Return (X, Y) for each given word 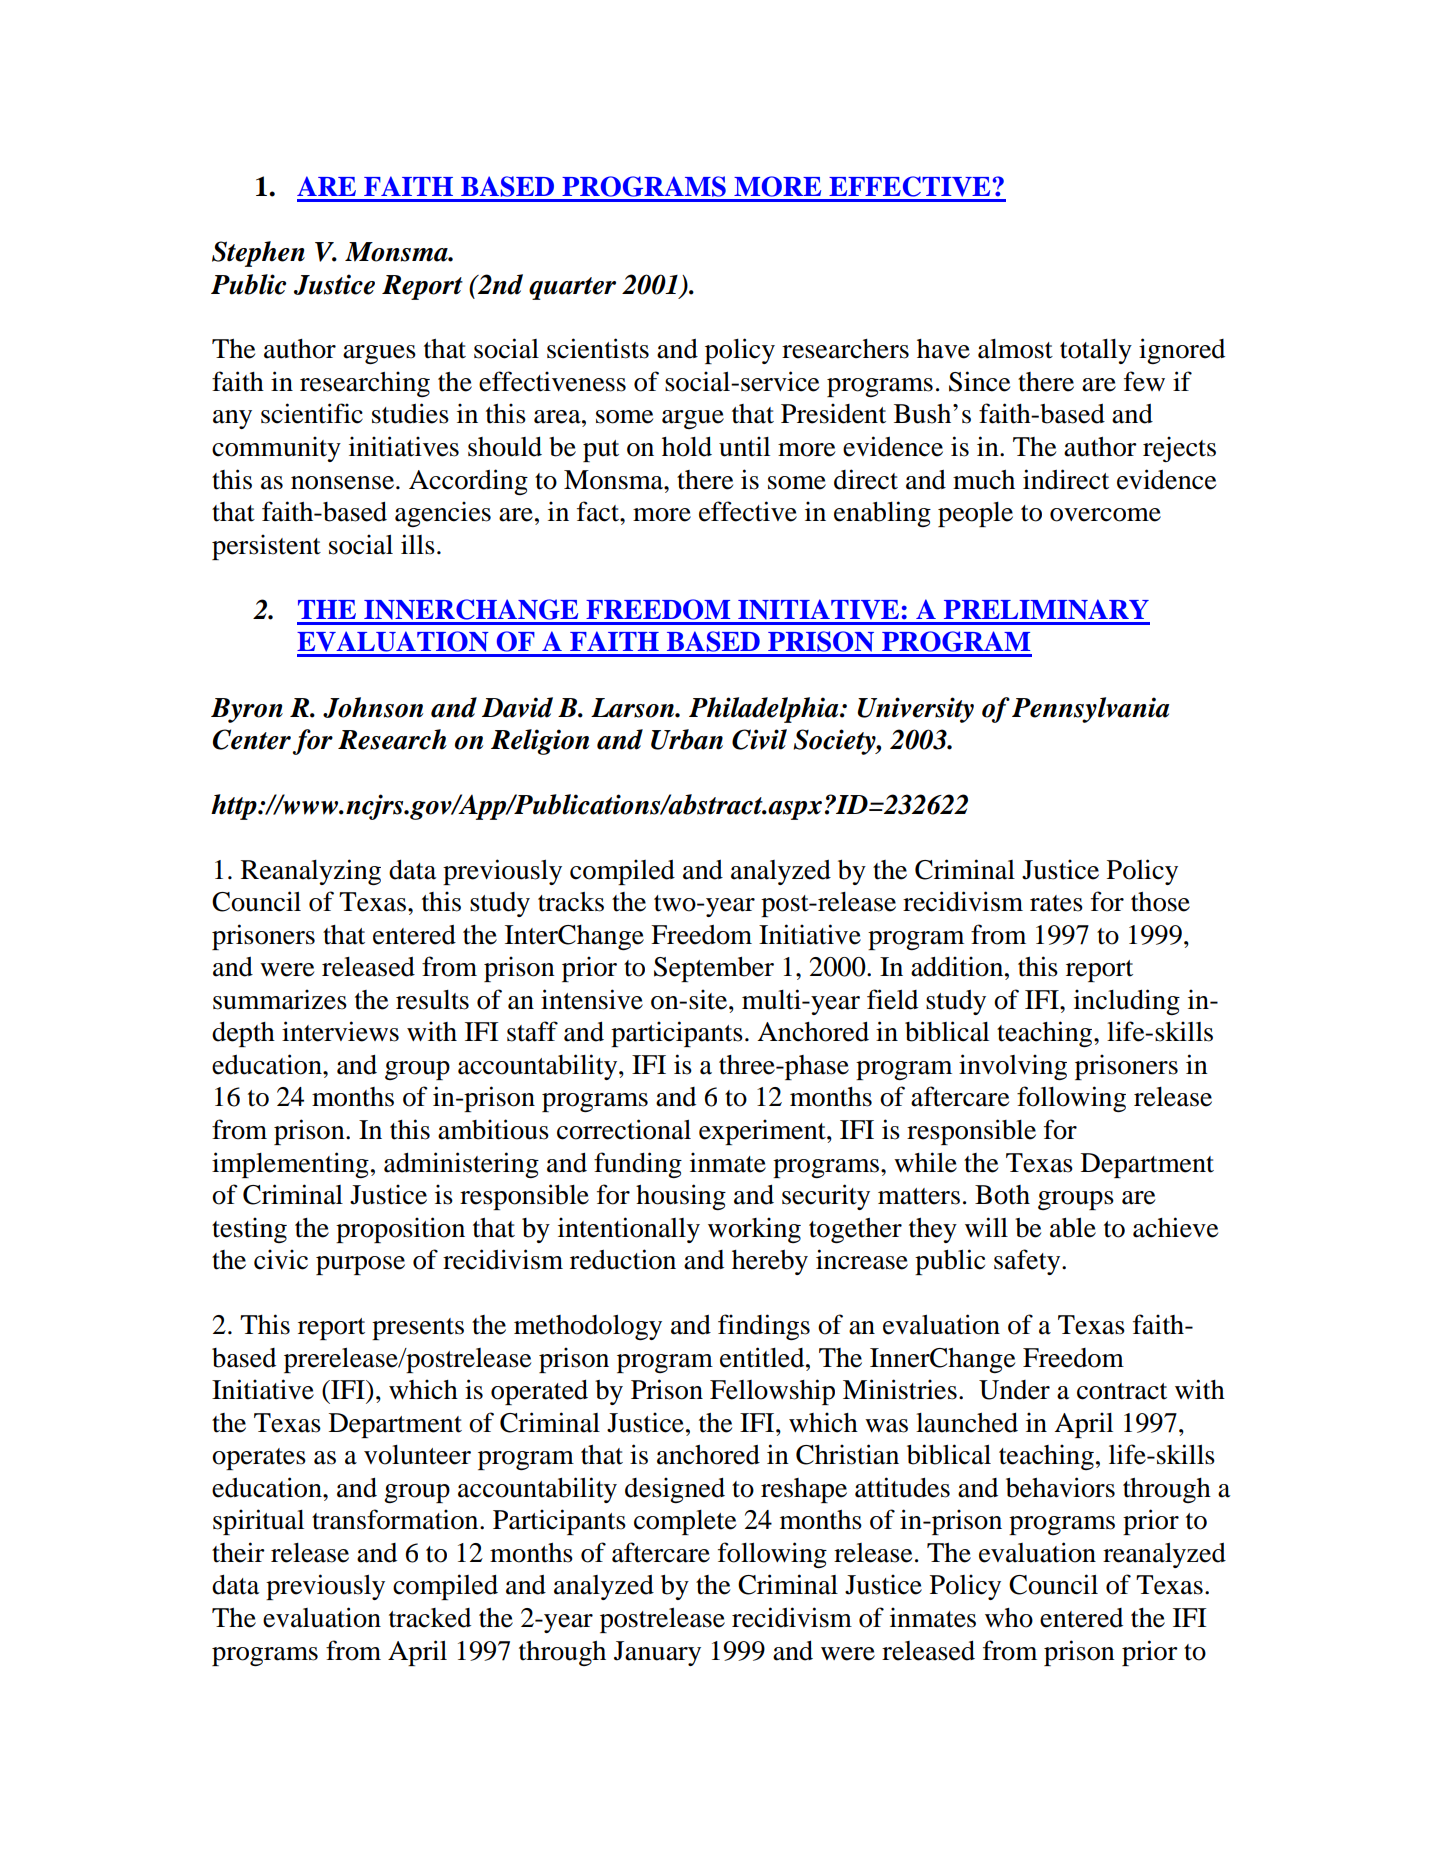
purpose (360, 1265)
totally (1096, 351)
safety (1028, 1262)
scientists (598, 348)
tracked (430, 1618)
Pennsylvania (1090, 710)
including (1127, 1002)
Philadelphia (765, 710)
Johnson (373, 707)
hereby (770, 1262)
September (714, 969)
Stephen (258, 254)
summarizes (280, 999)
